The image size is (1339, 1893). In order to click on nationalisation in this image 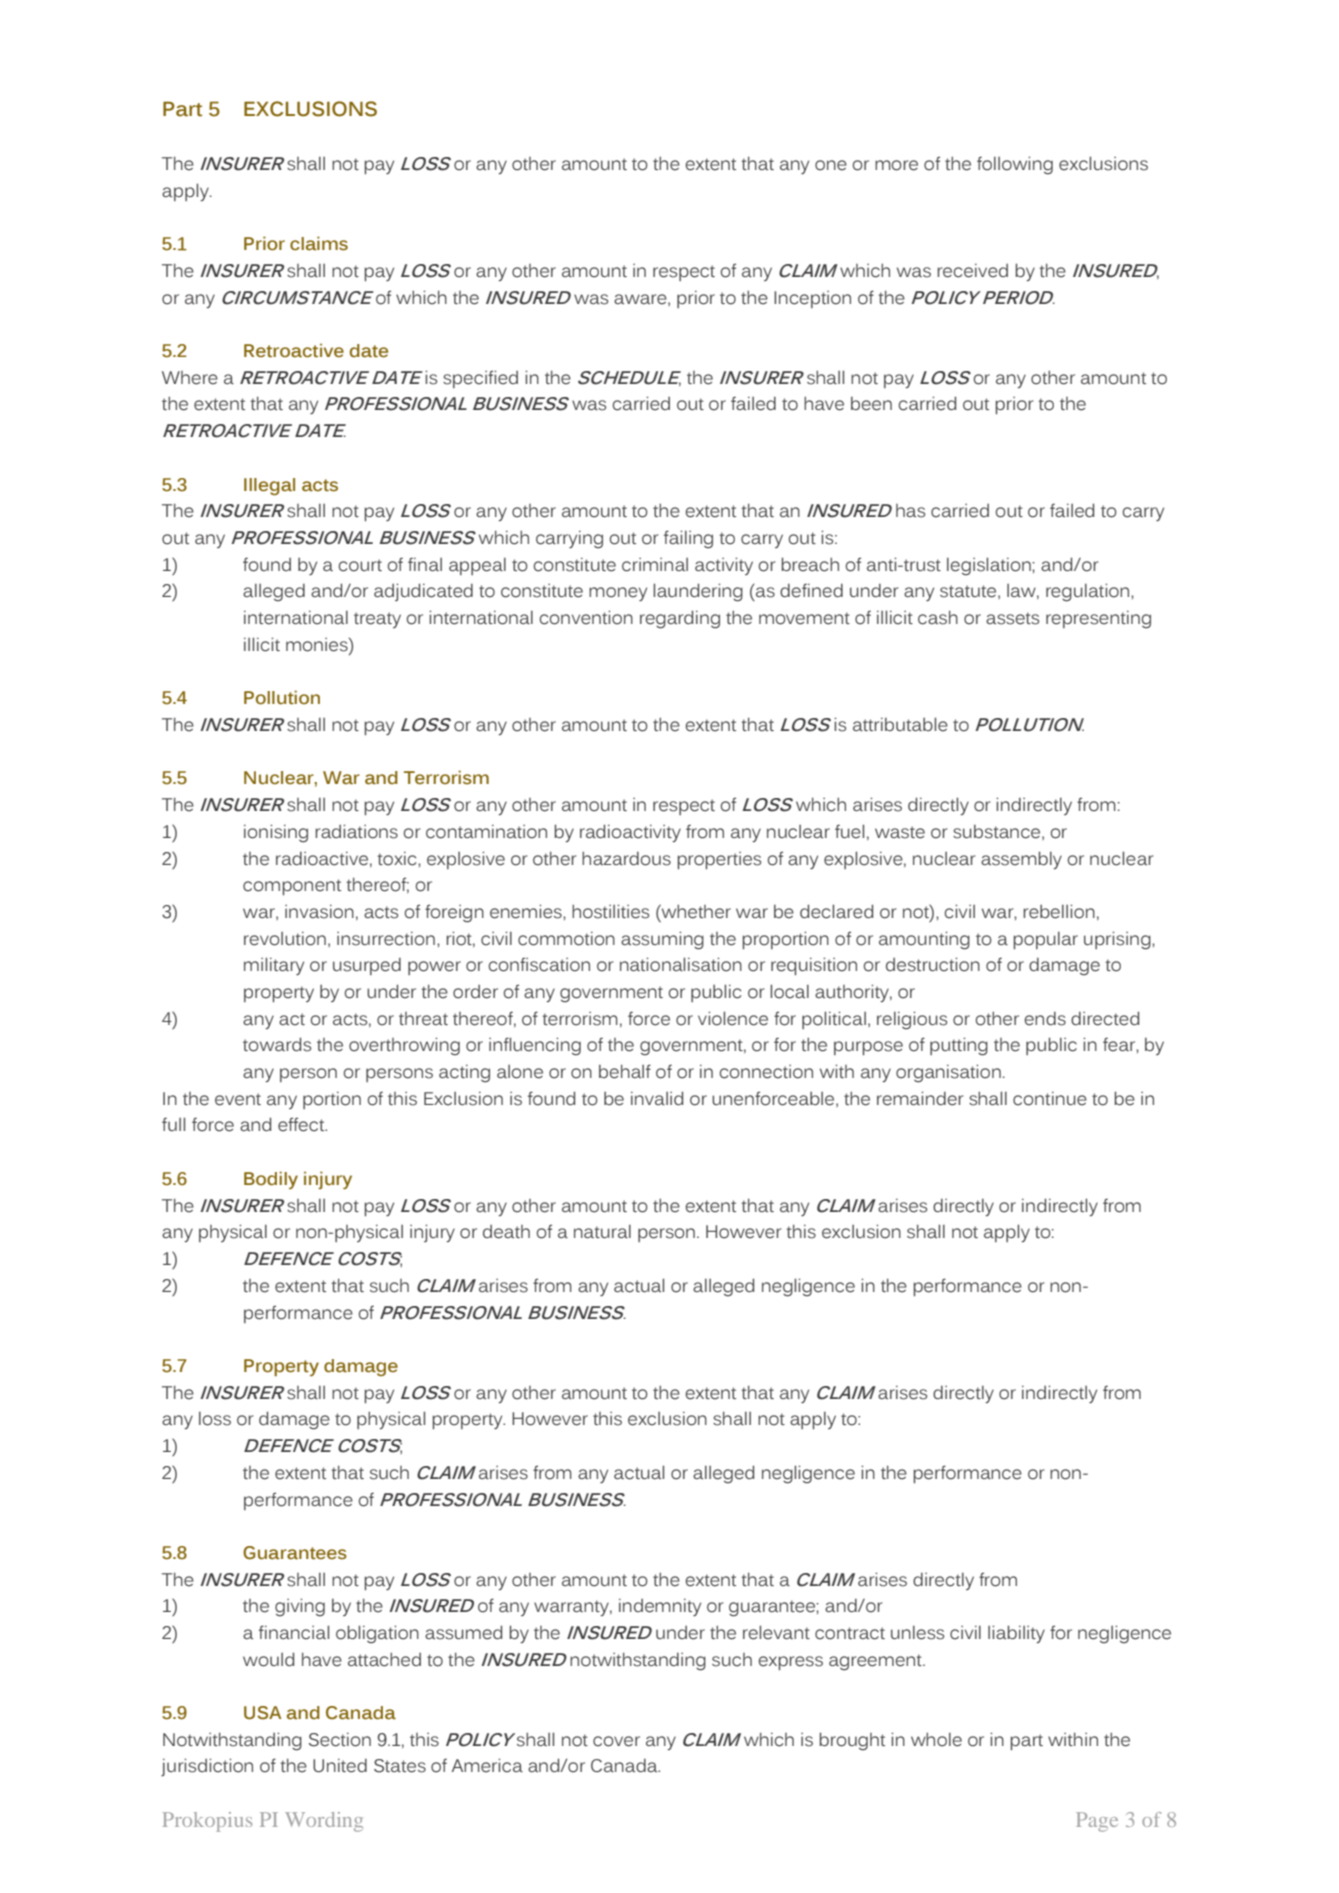, I will do `click(681, 964)`.
